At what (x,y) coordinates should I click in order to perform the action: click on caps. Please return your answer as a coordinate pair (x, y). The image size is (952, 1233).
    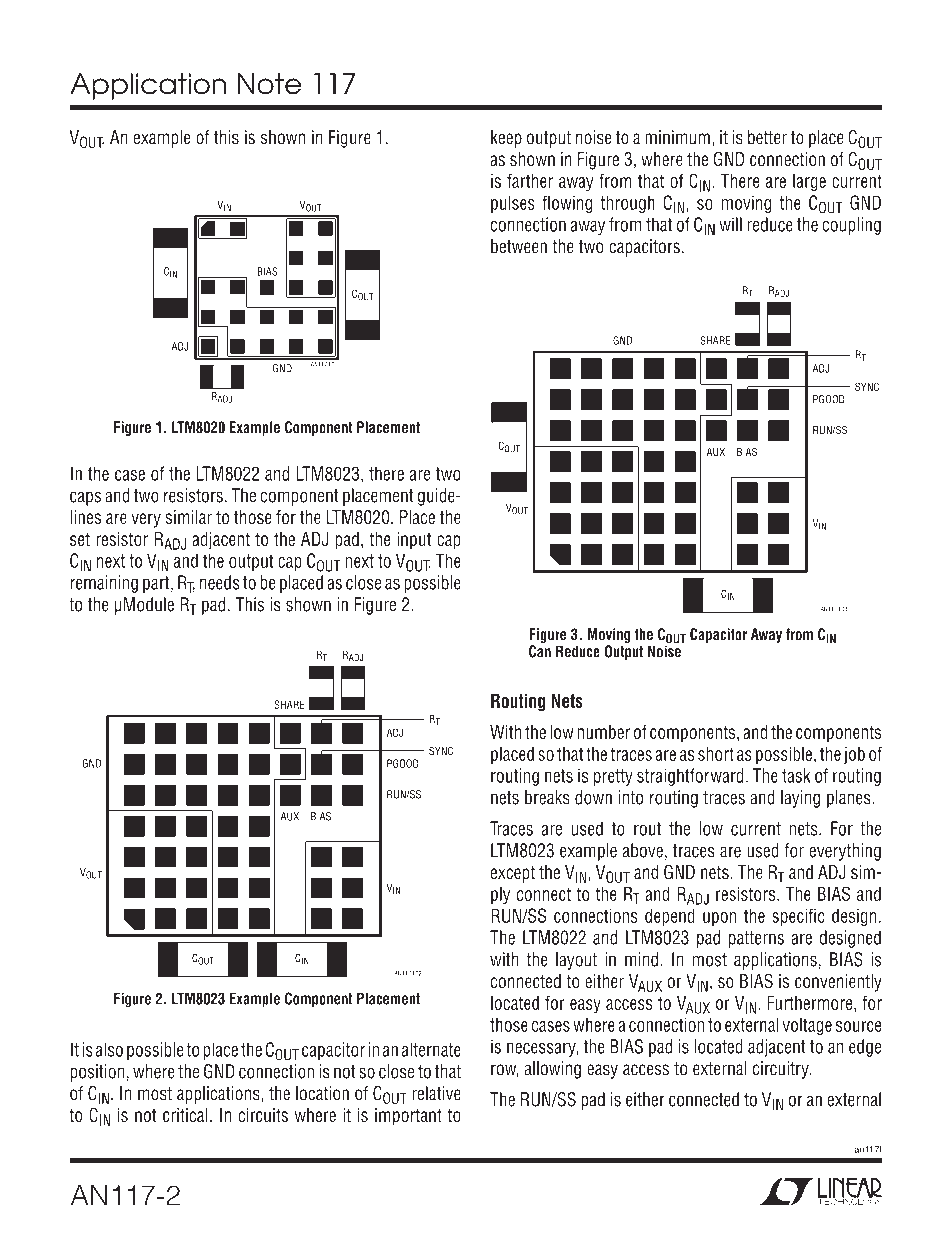
    Looking at the image, I should click on (85, 498).
